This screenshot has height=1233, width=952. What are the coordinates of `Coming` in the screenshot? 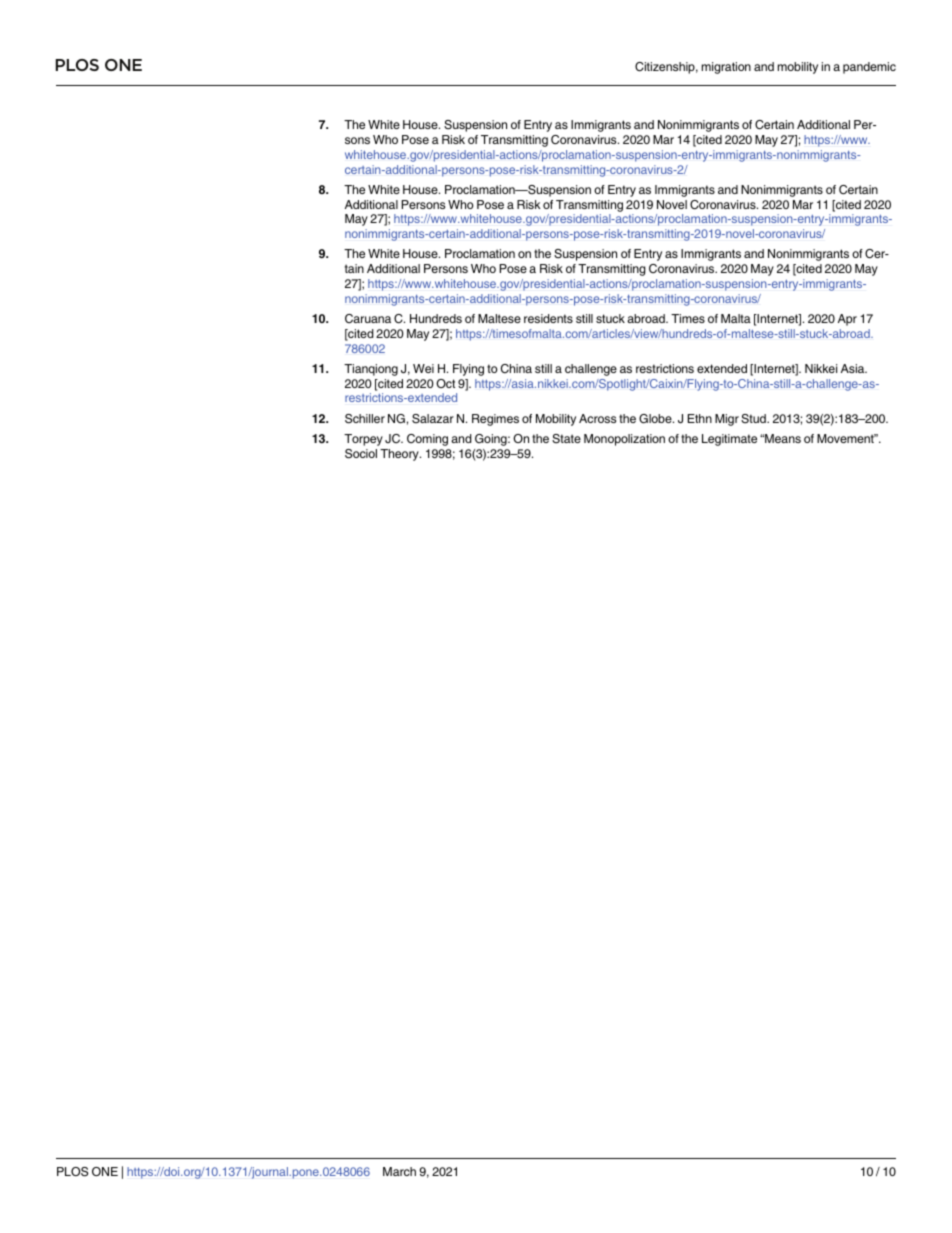 It's located at (427, 440).
